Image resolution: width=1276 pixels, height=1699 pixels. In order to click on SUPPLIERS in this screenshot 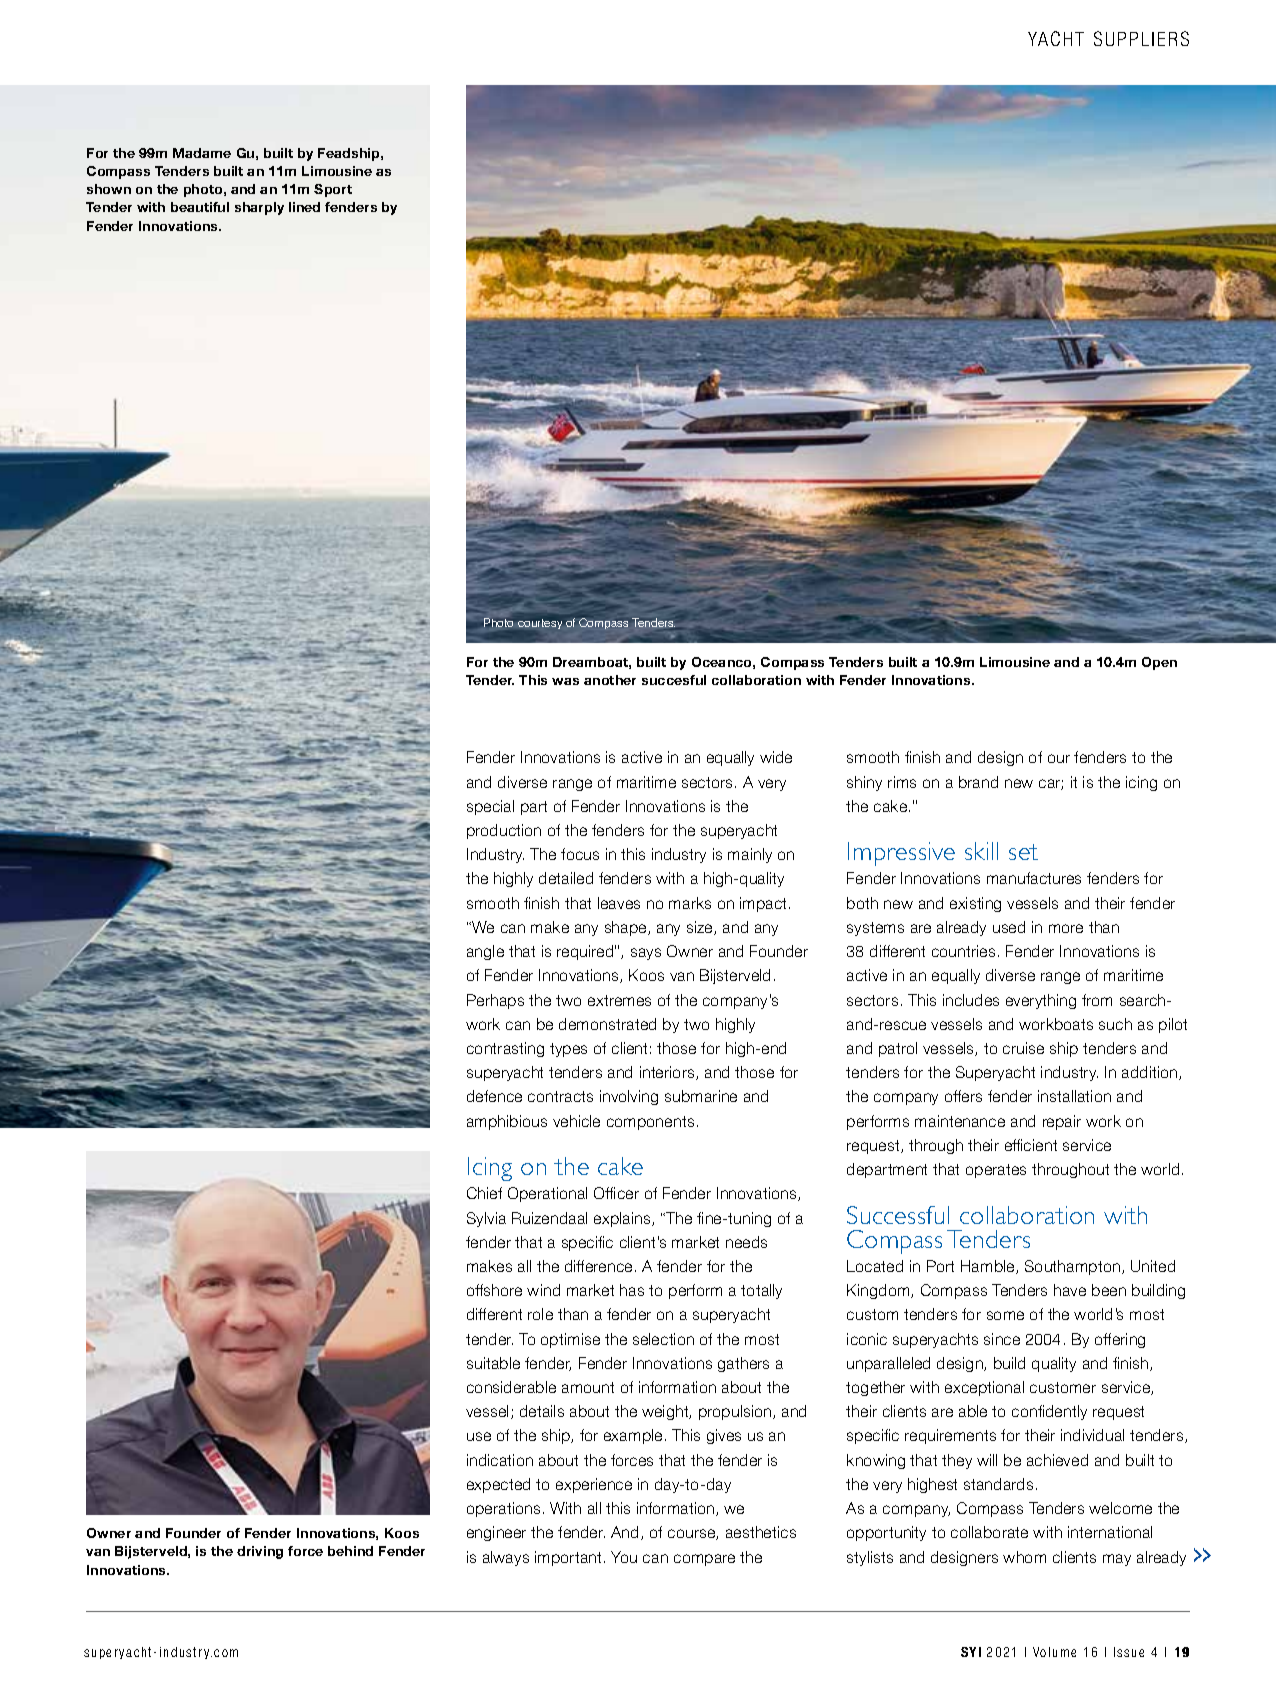, I will do `click(1141, 38)`.
